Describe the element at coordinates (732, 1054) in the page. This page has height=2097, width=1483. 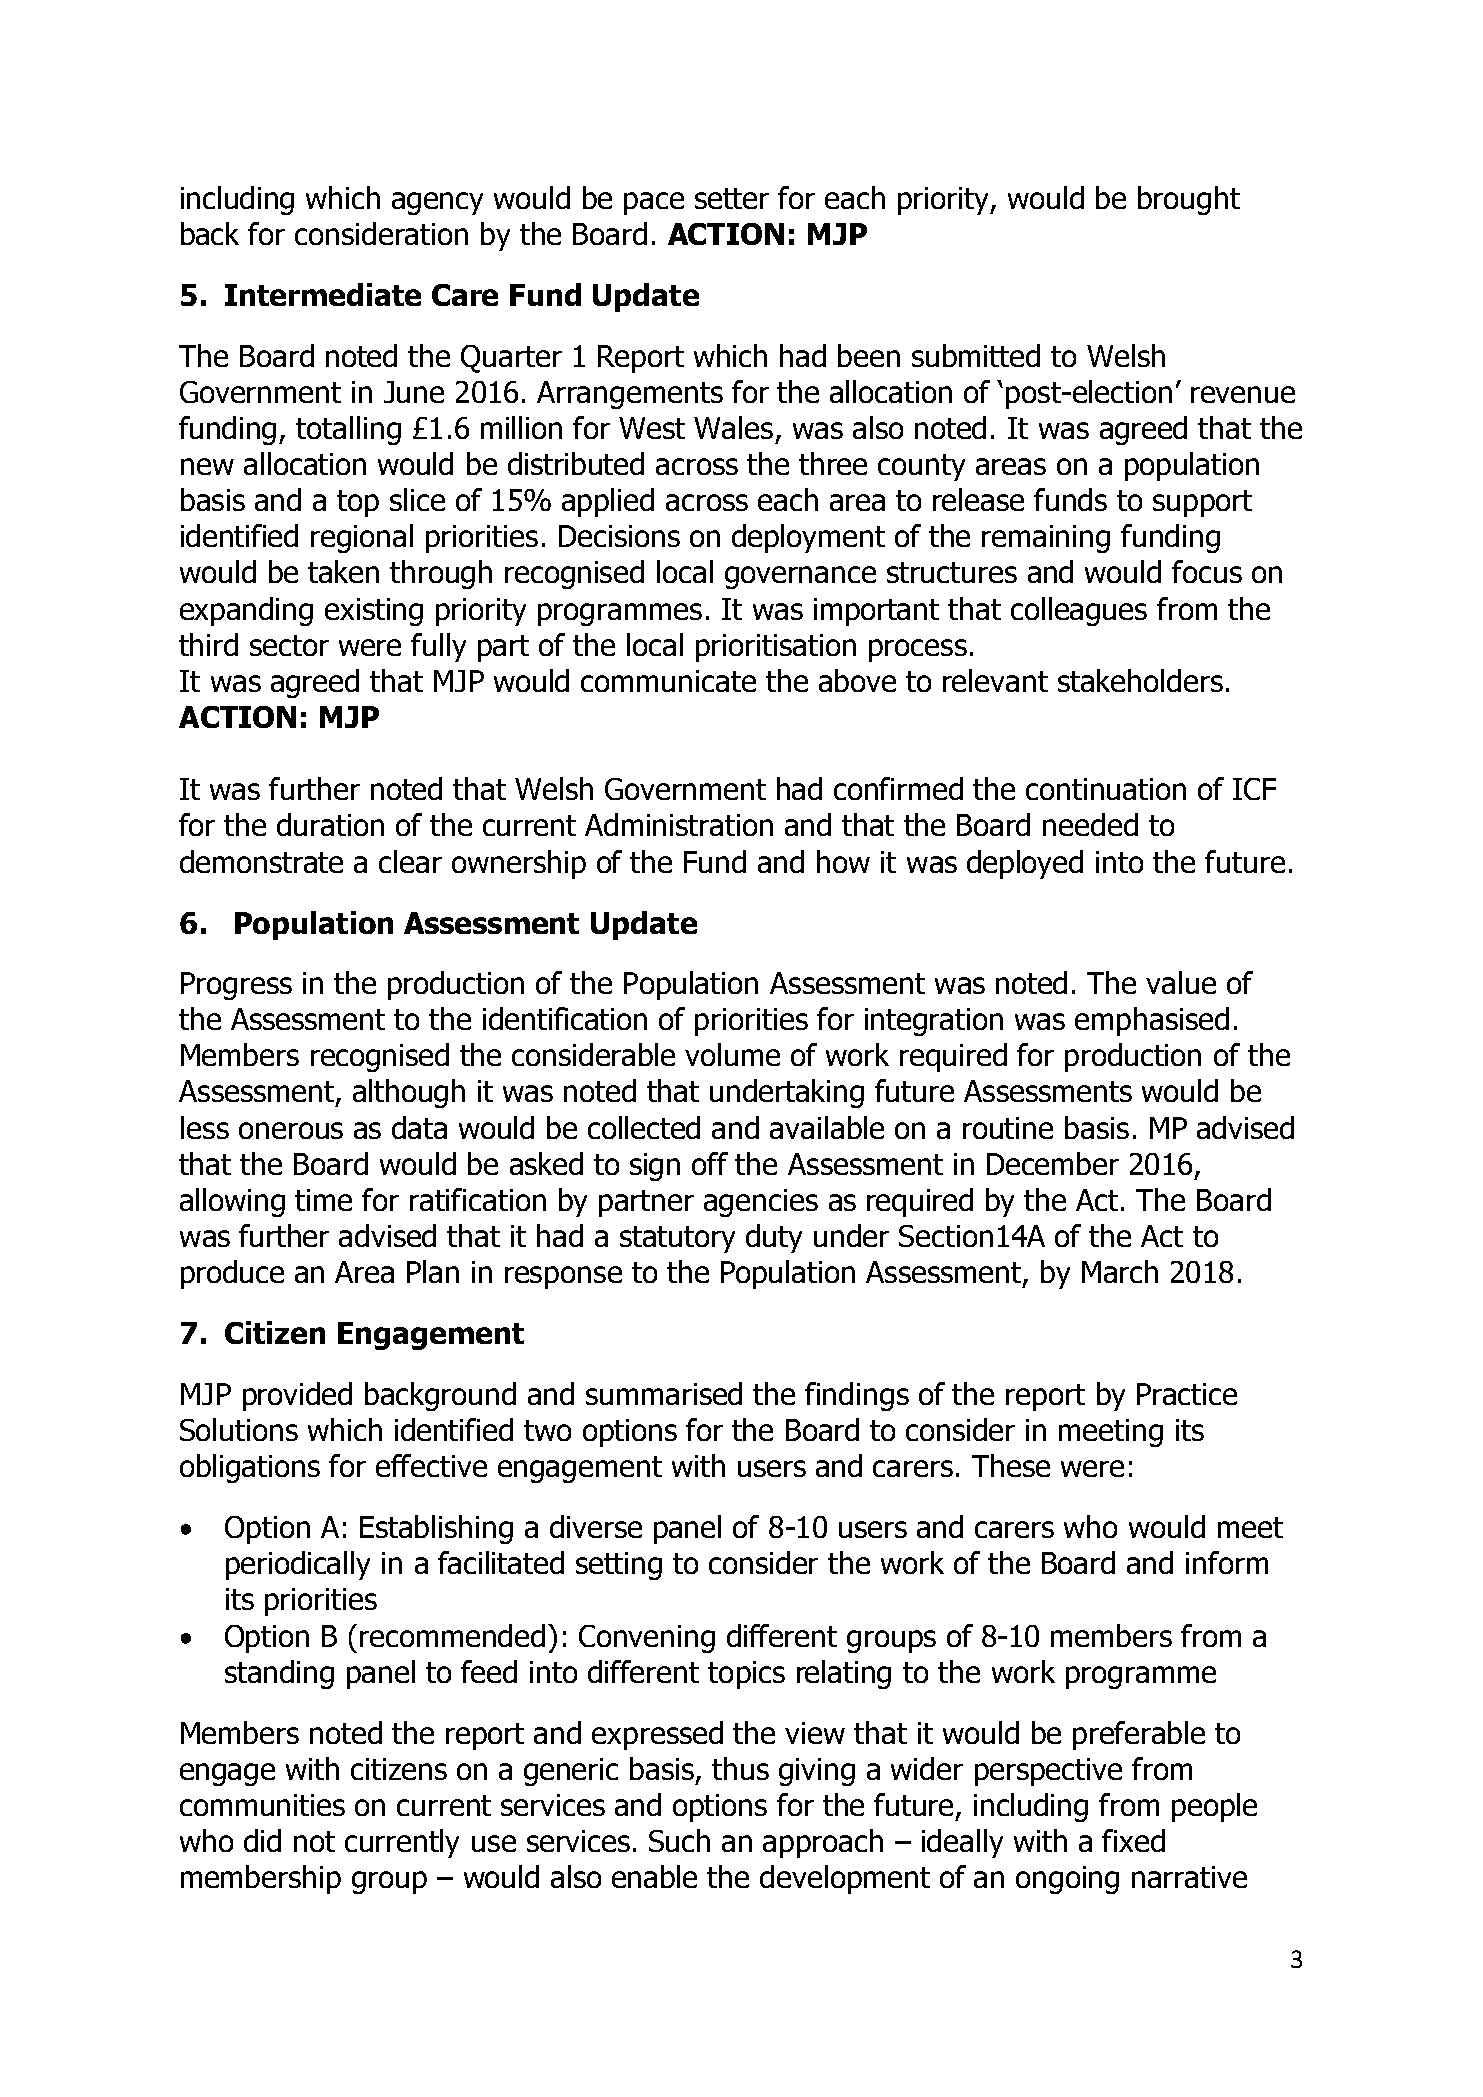
I see `volume` at that location.
